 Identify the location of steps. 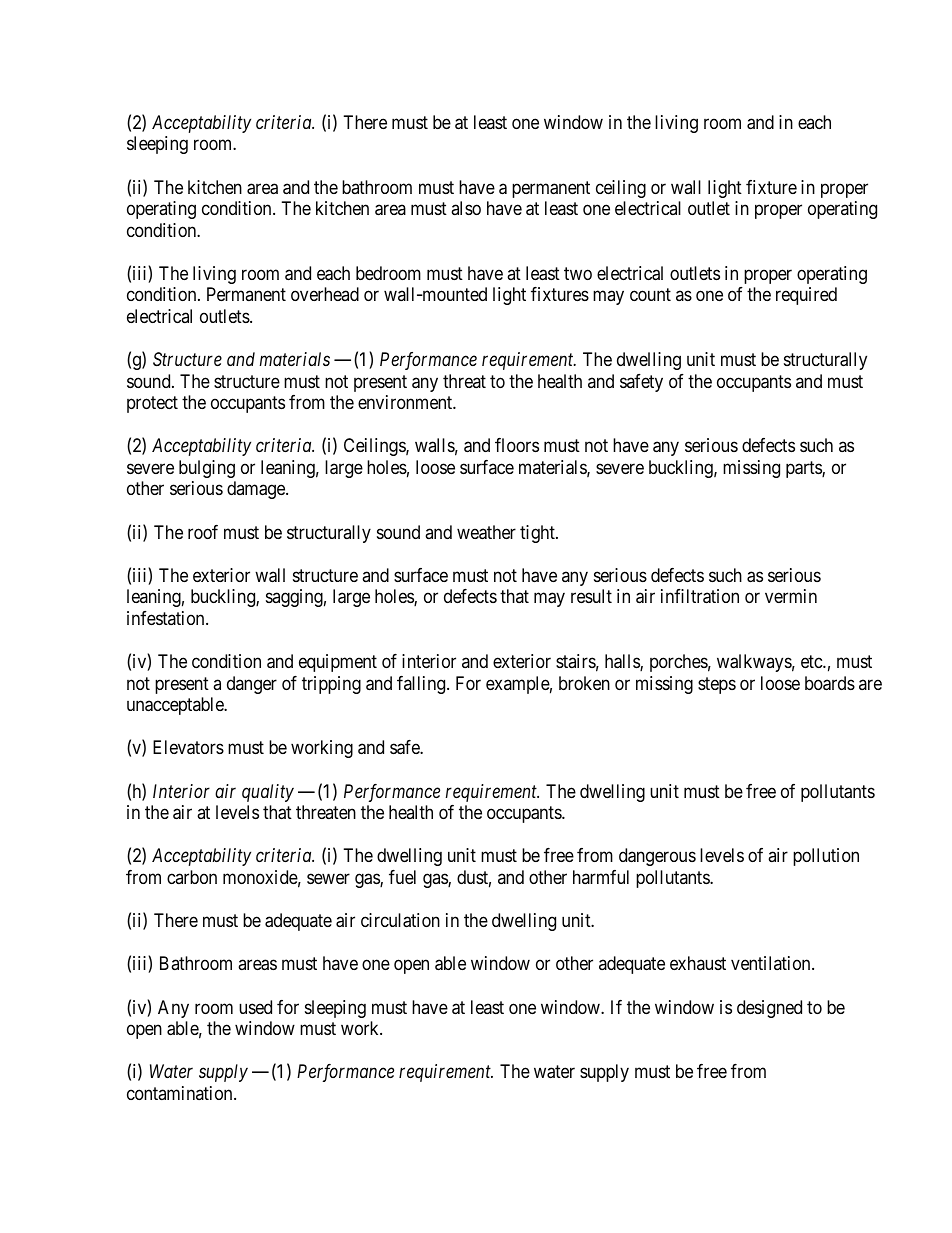
(717, 685).
